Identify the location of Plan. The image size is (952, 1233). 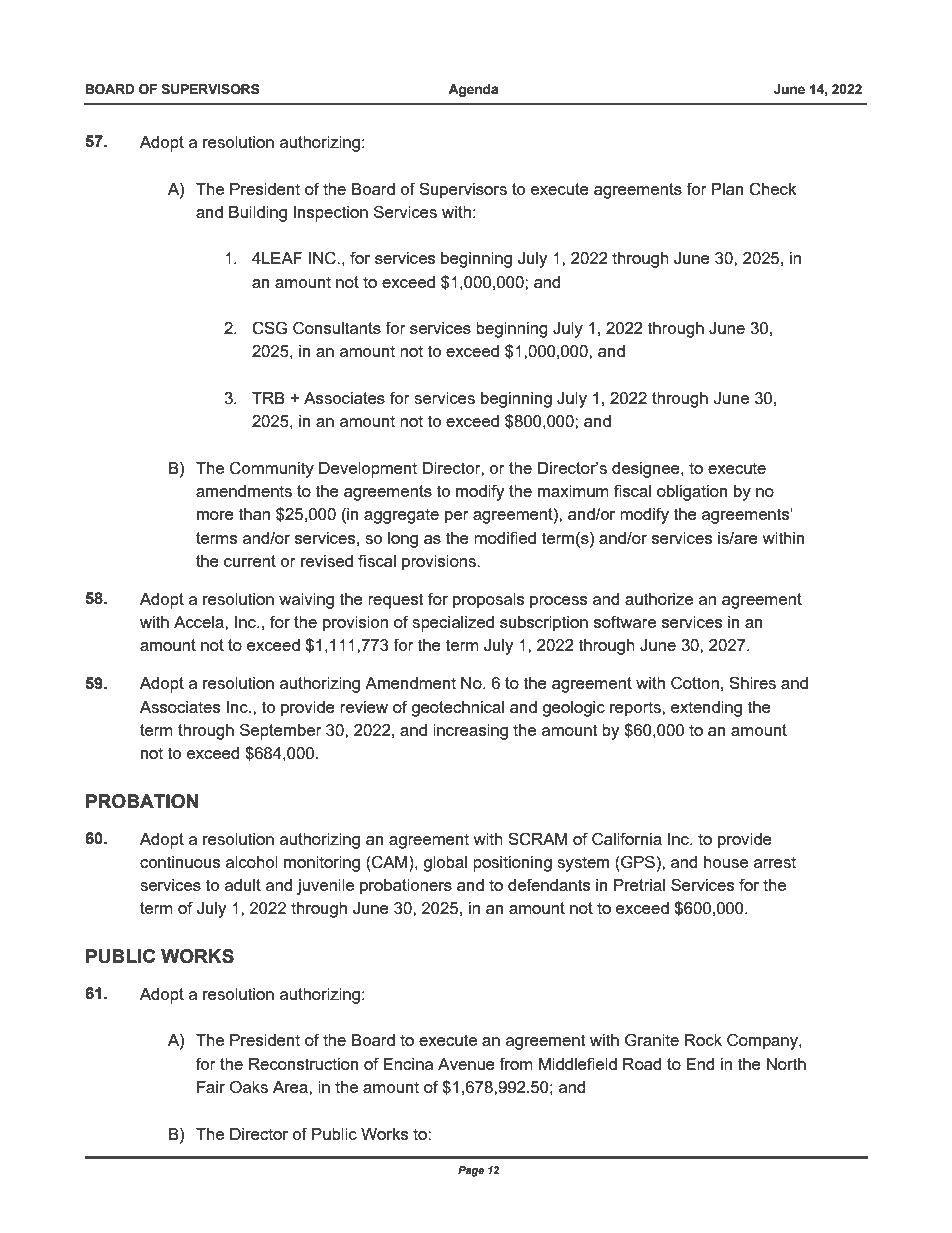
(728, 189).
